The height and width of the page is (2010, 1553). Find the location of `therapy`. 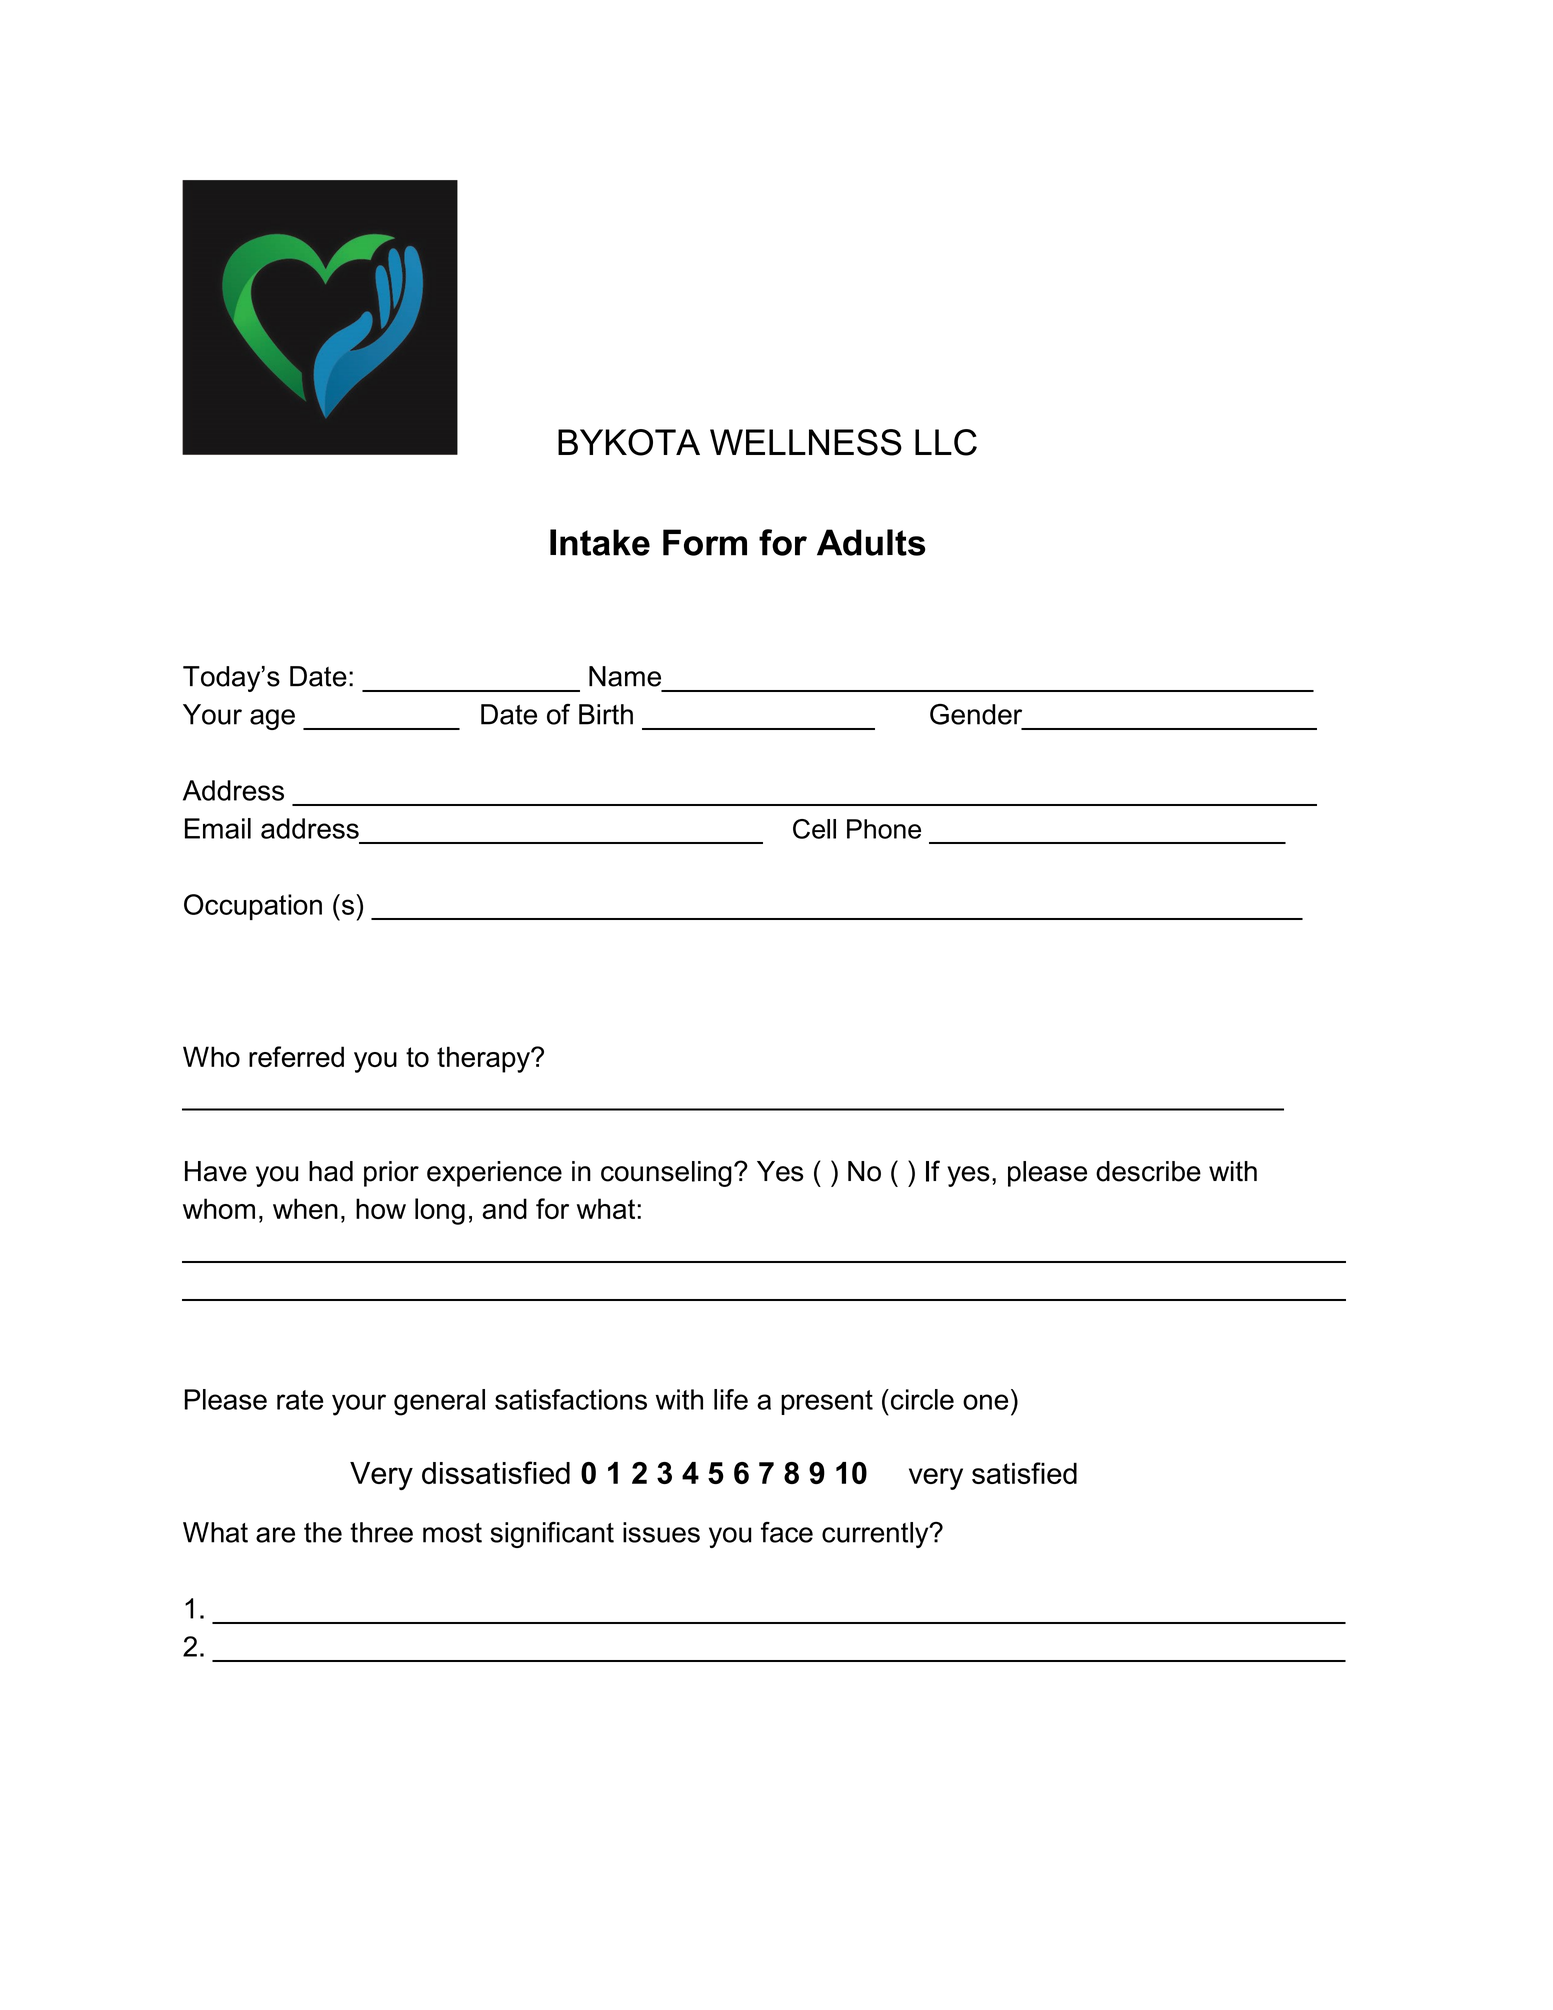

therapy is located at coordinates (484, 1059).
